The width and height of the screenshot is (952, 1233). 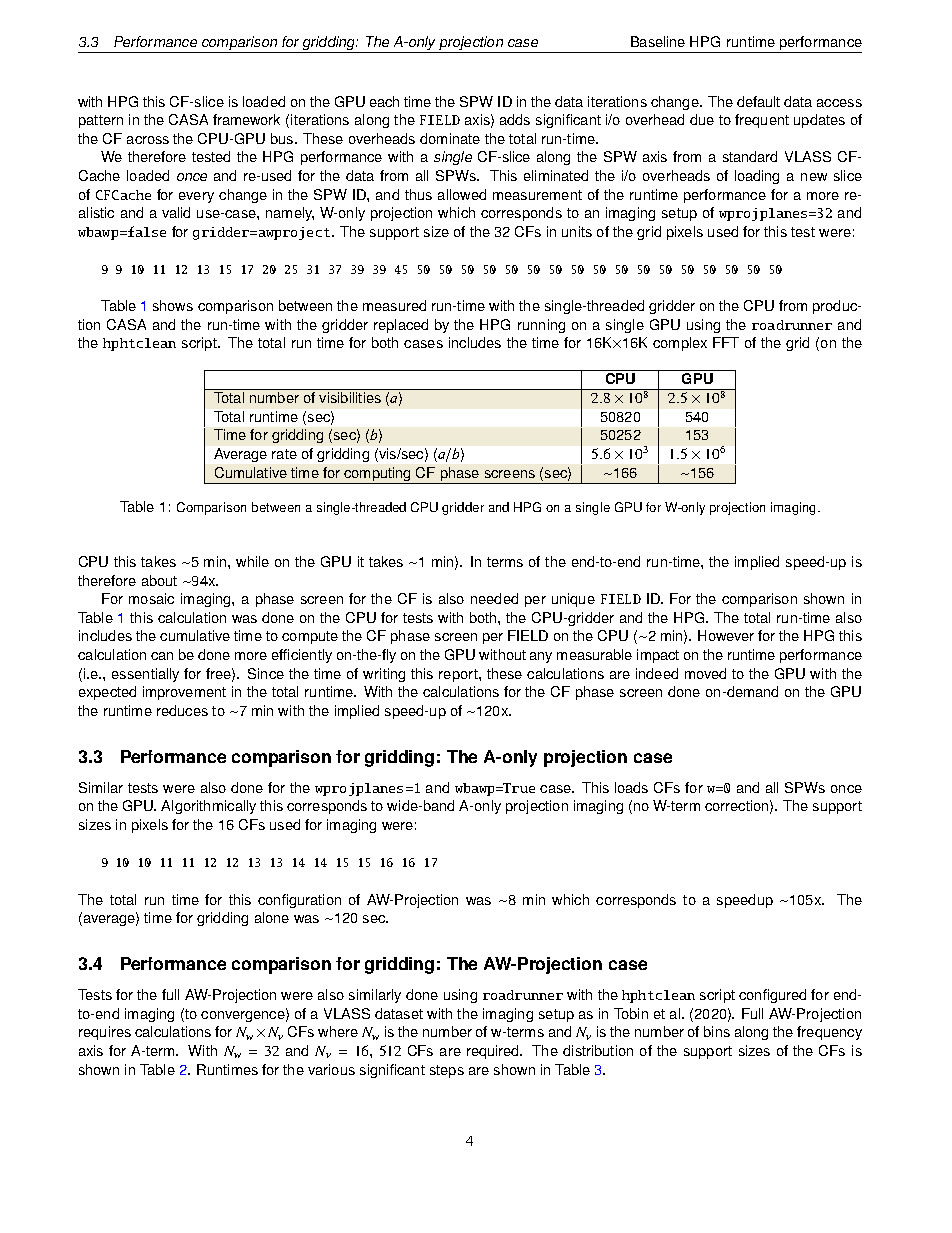 What do you see at coordinates (705, 673) in the screenshot?
I see `moved` at bounding box center [705, 673].
